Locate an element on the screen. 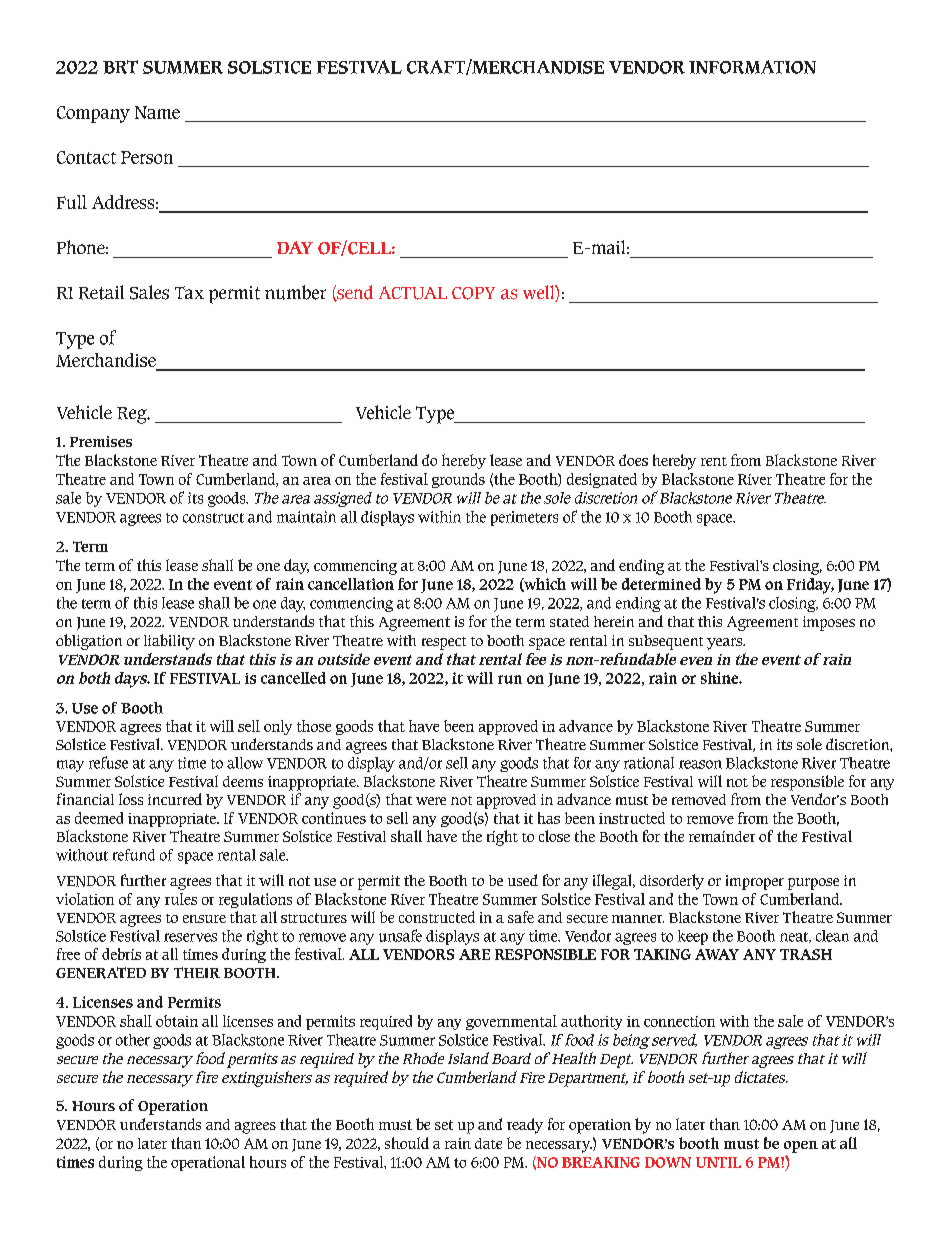 The width and height of the screenshot is (952, 1233). Premises is located at coordinates (101, 441).
